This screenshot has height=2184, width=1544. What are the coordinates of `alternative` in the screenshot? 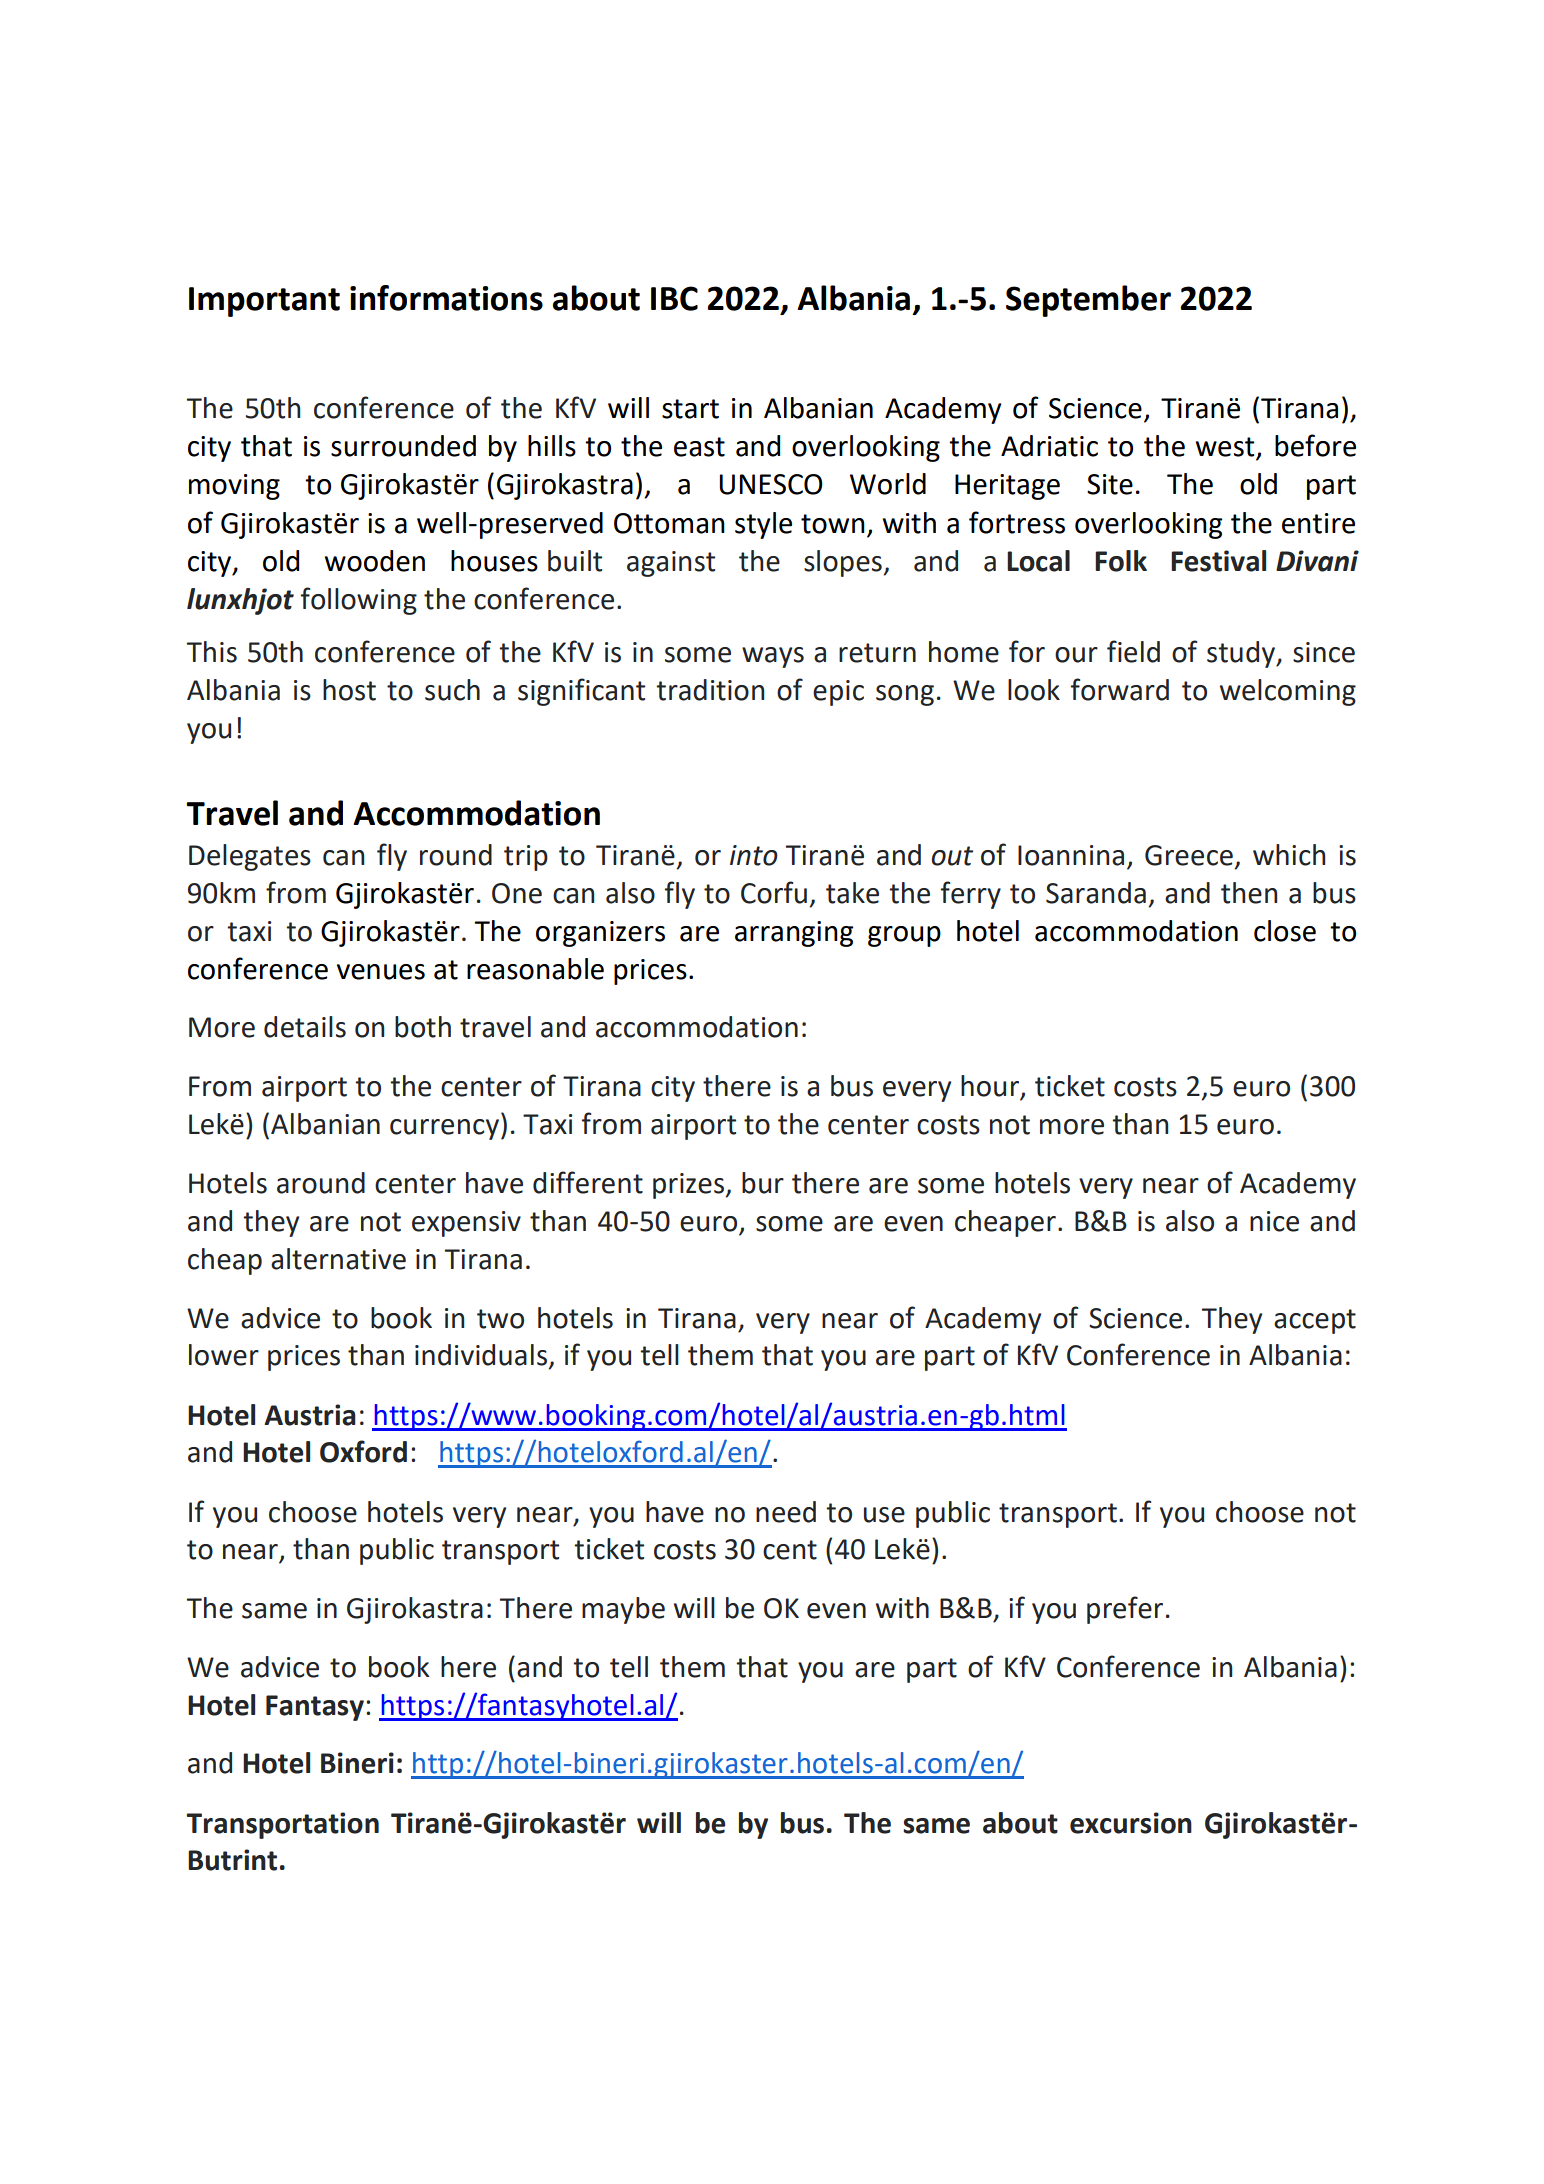 It's located at (338, 1259).
